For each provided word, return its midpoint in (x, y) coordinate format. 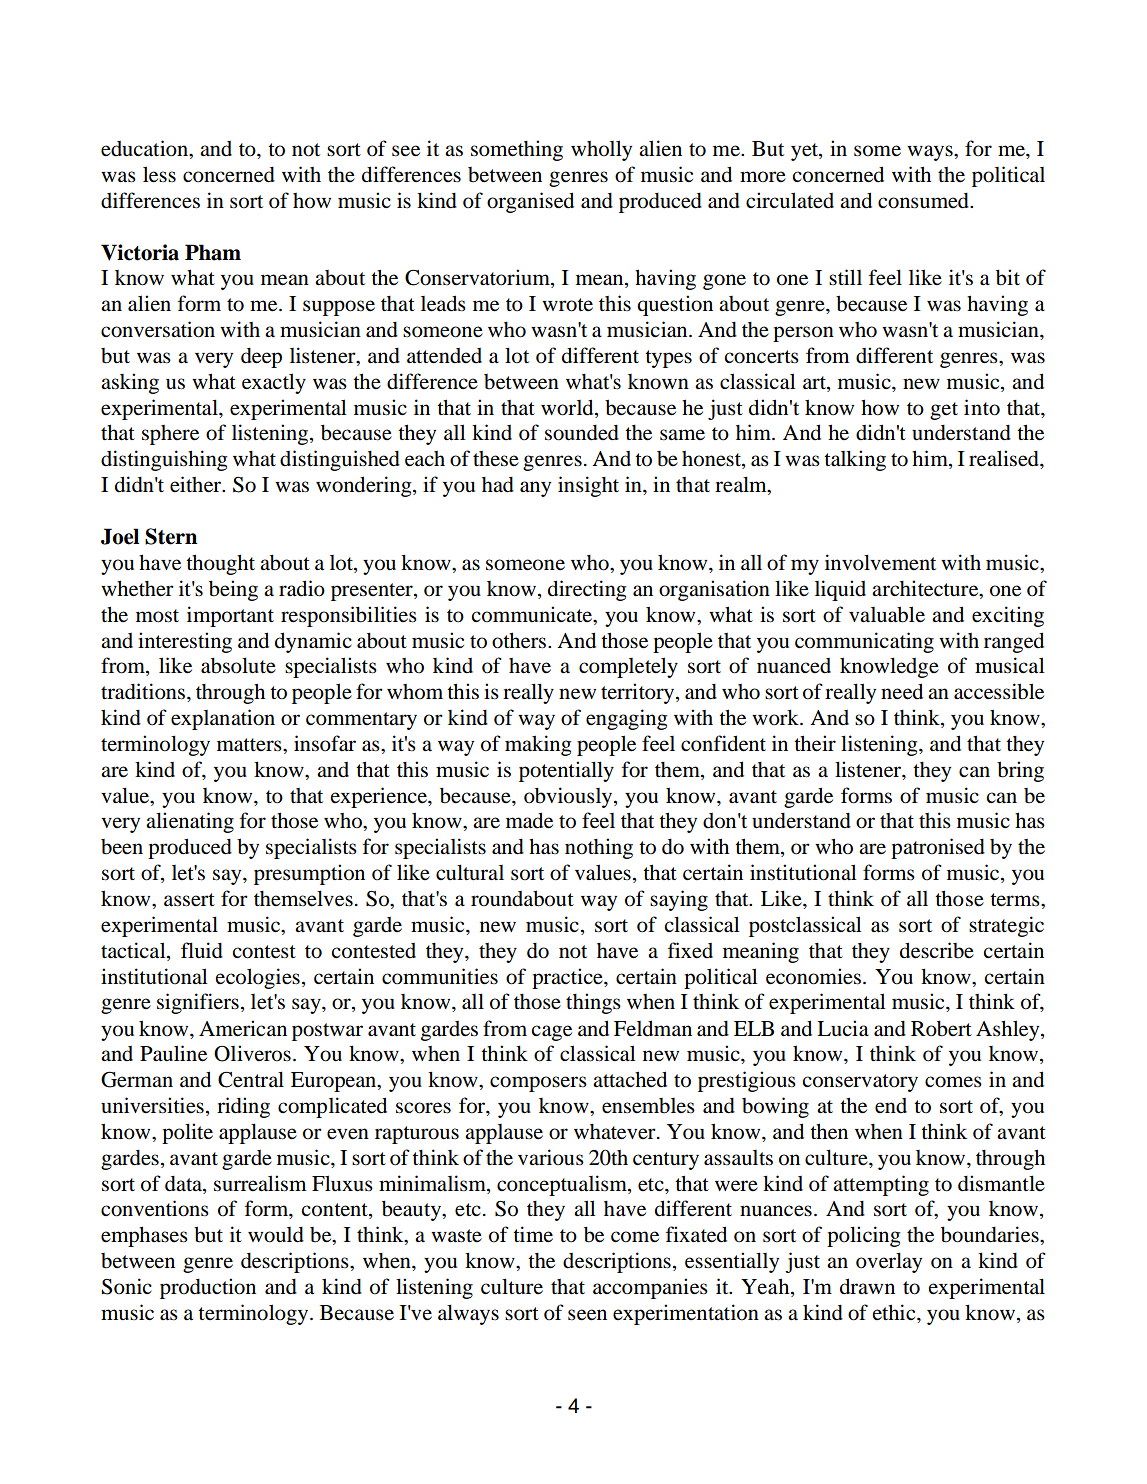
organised (530, 202)
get (944, 411)
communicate (533, 614)
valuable (887, 614)
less (159, 174)
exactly (274, 383)
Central (251, 1079)
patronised (938, 848)
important (230, 616)
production (208, 1288)
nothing (599, 848)
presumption (309, 874)
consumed (924, 201)
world (568, 407)
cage (551, 1033)
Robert (941, 1028)
